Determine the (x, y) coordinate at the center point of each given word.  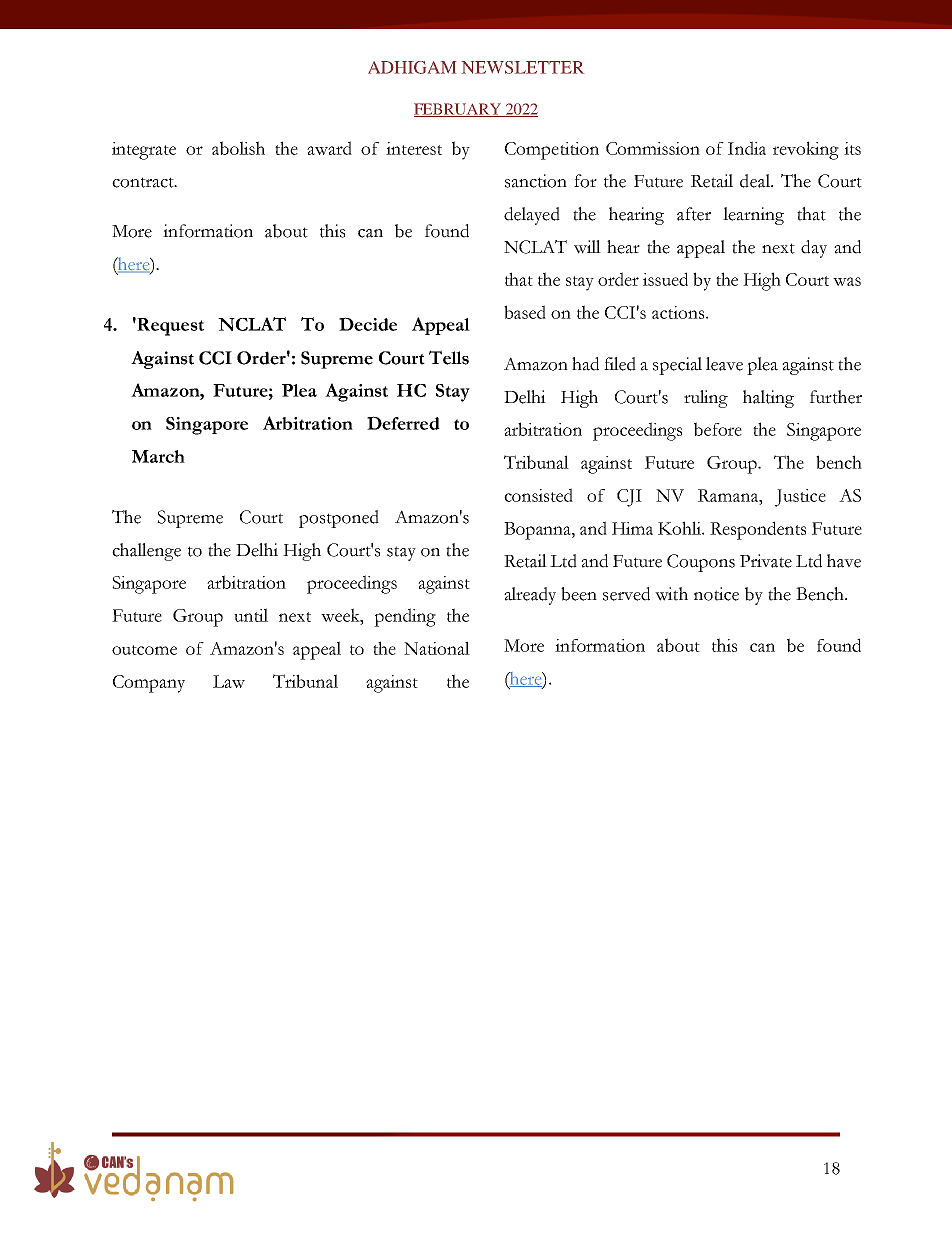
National (437, 648)
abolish (238, 148)
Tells (449, 357)
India (747, 148)
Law (229, 681)
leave (724, 364)
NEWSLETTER (523, 67)
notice (716, 594)
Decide (368, 324)
